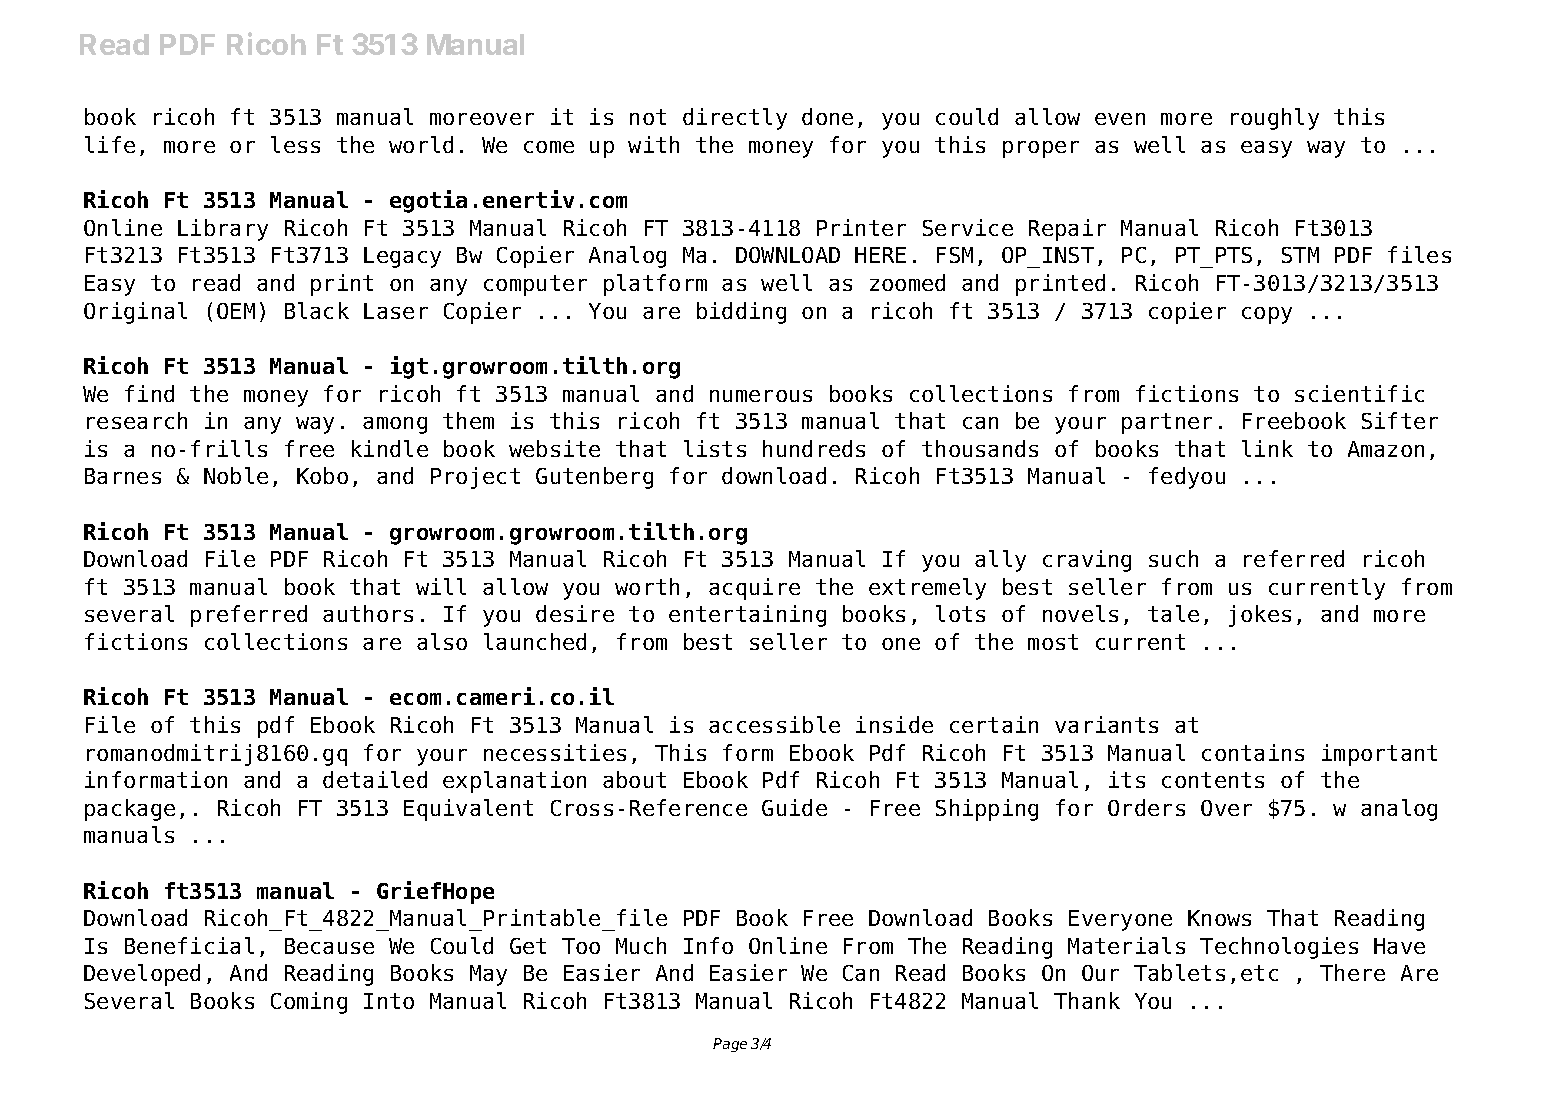 This screenshot has height=1096, width=1550. What do you see at coordinates (794, 807) in the screenshot?
I see `Guide` at bounding box center [794, 807].
